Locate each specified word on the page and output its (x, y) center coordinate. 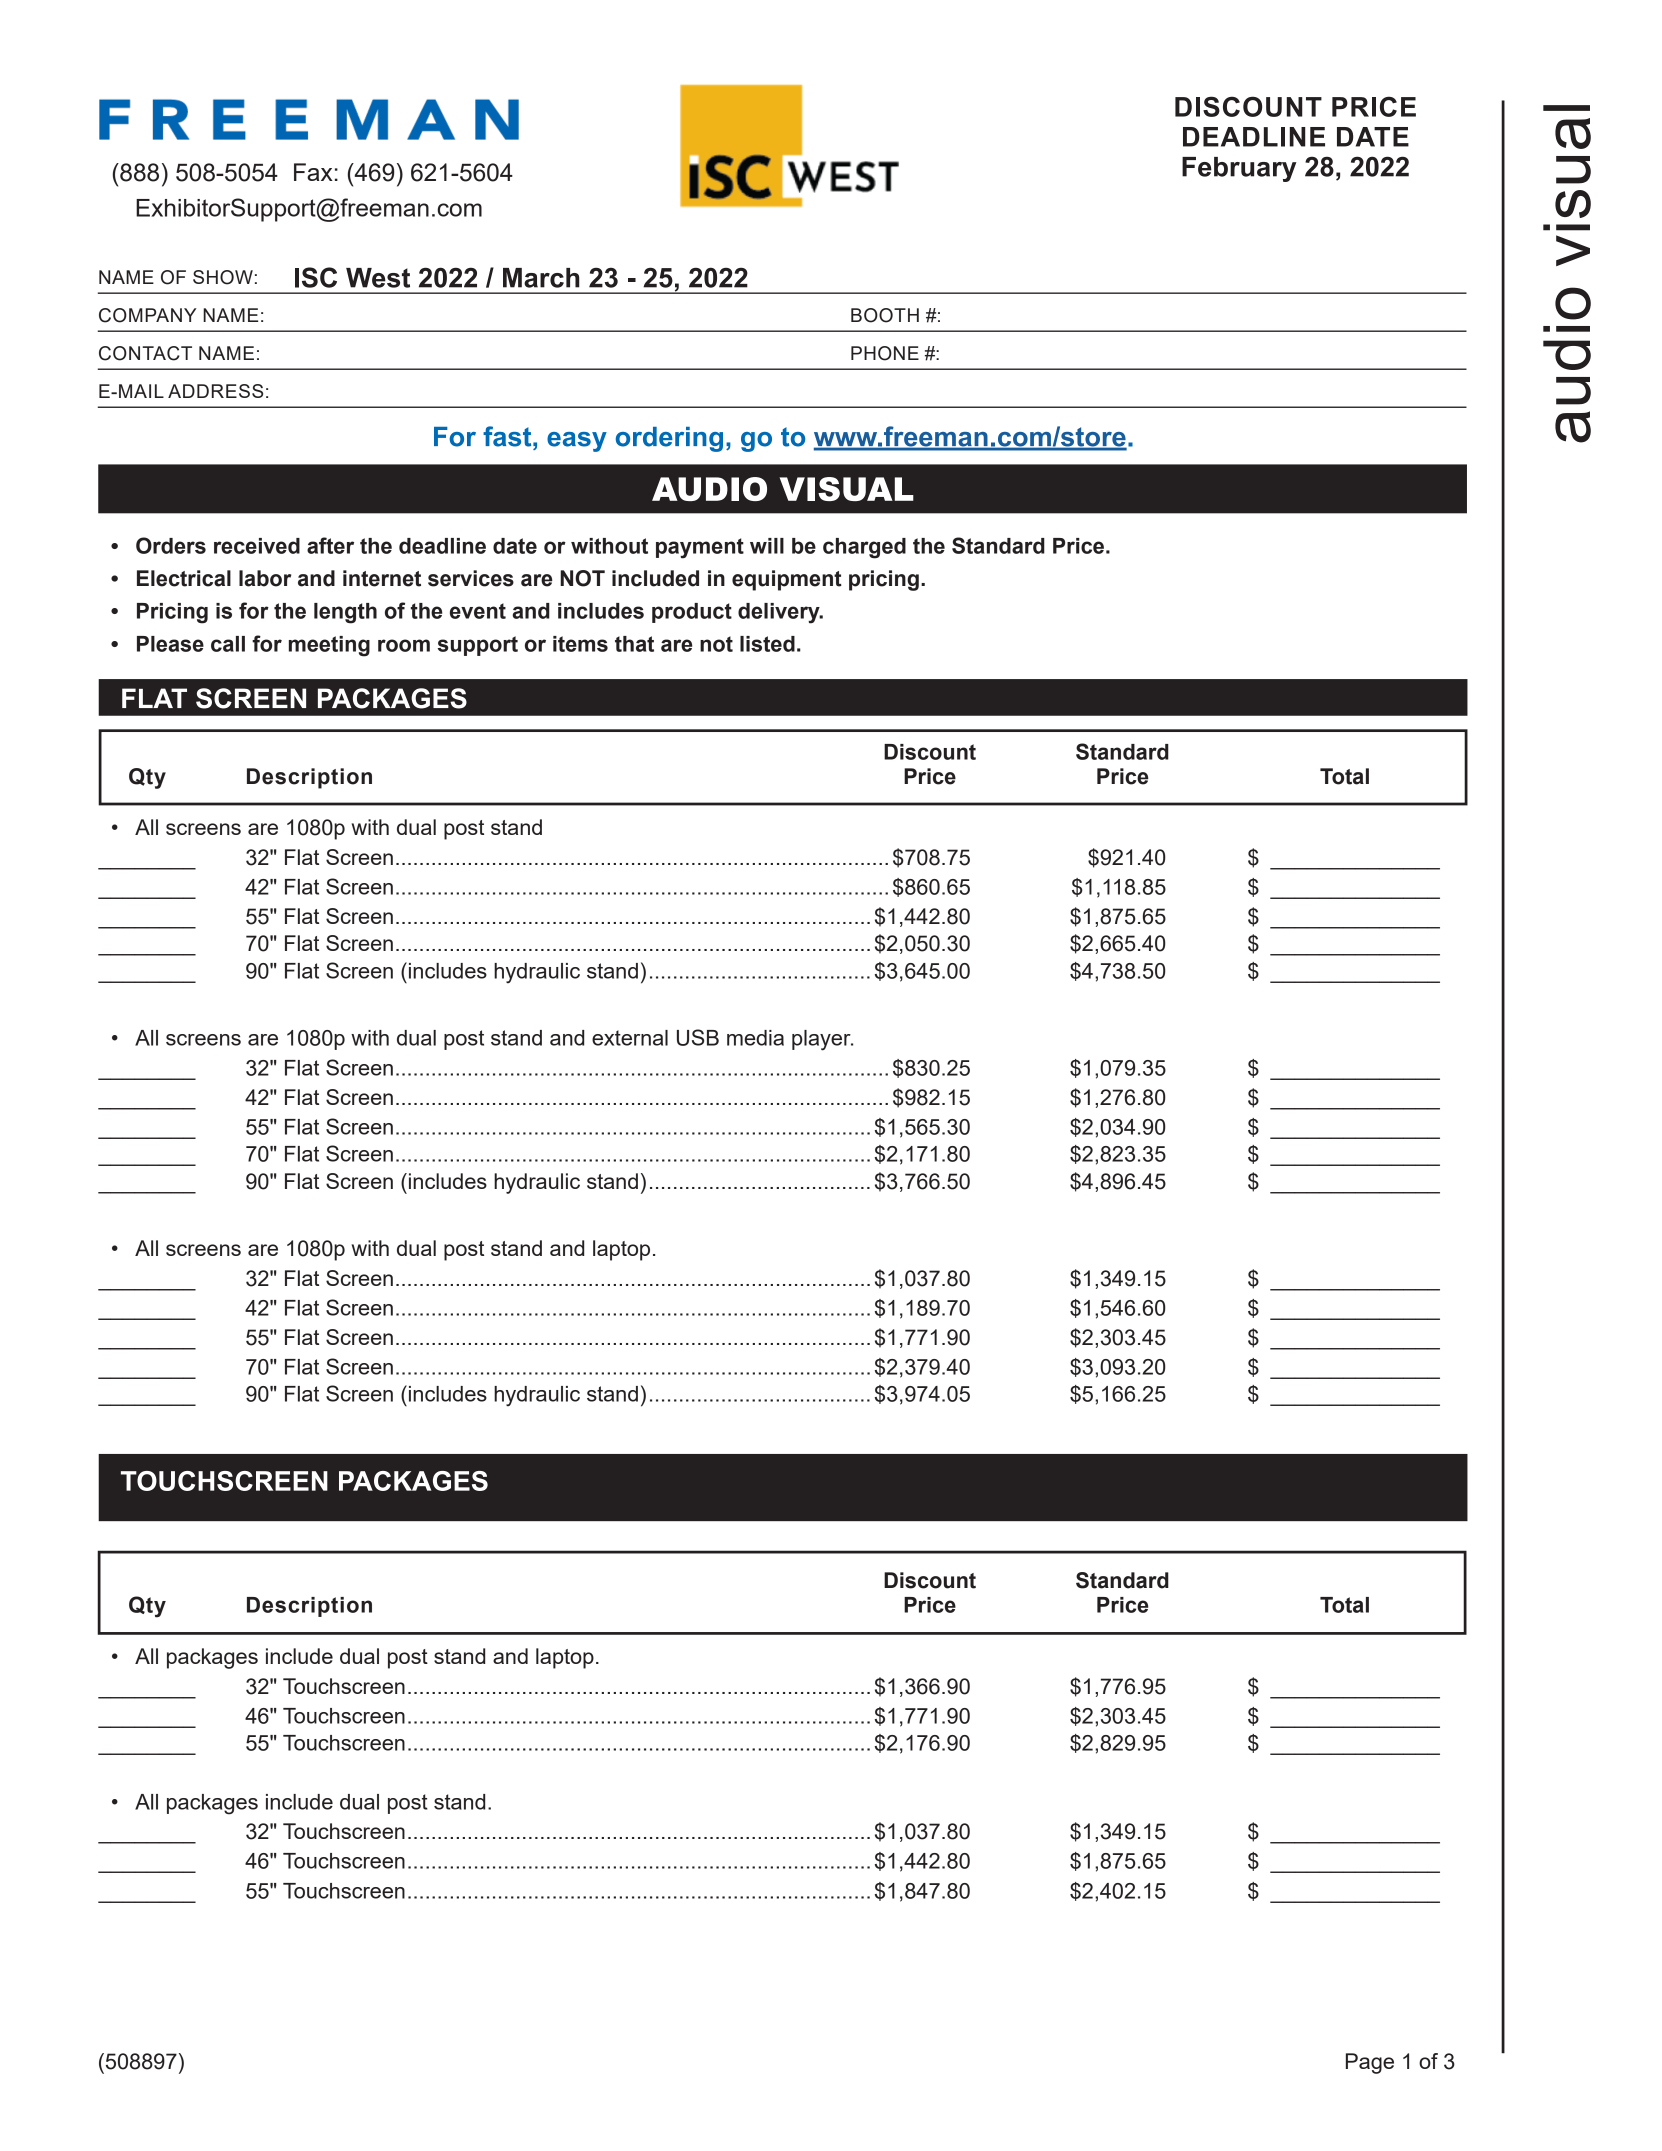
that (634, 644)
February (1239, 169)
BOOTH (885, 315)
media (755, 1038)
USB (698, 1037)
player (822, 1040)
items (580, 644)
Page (1370, 2063)
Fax (313, 172)
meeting (329, 646)
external (630, 1038)
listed (767, 644)
